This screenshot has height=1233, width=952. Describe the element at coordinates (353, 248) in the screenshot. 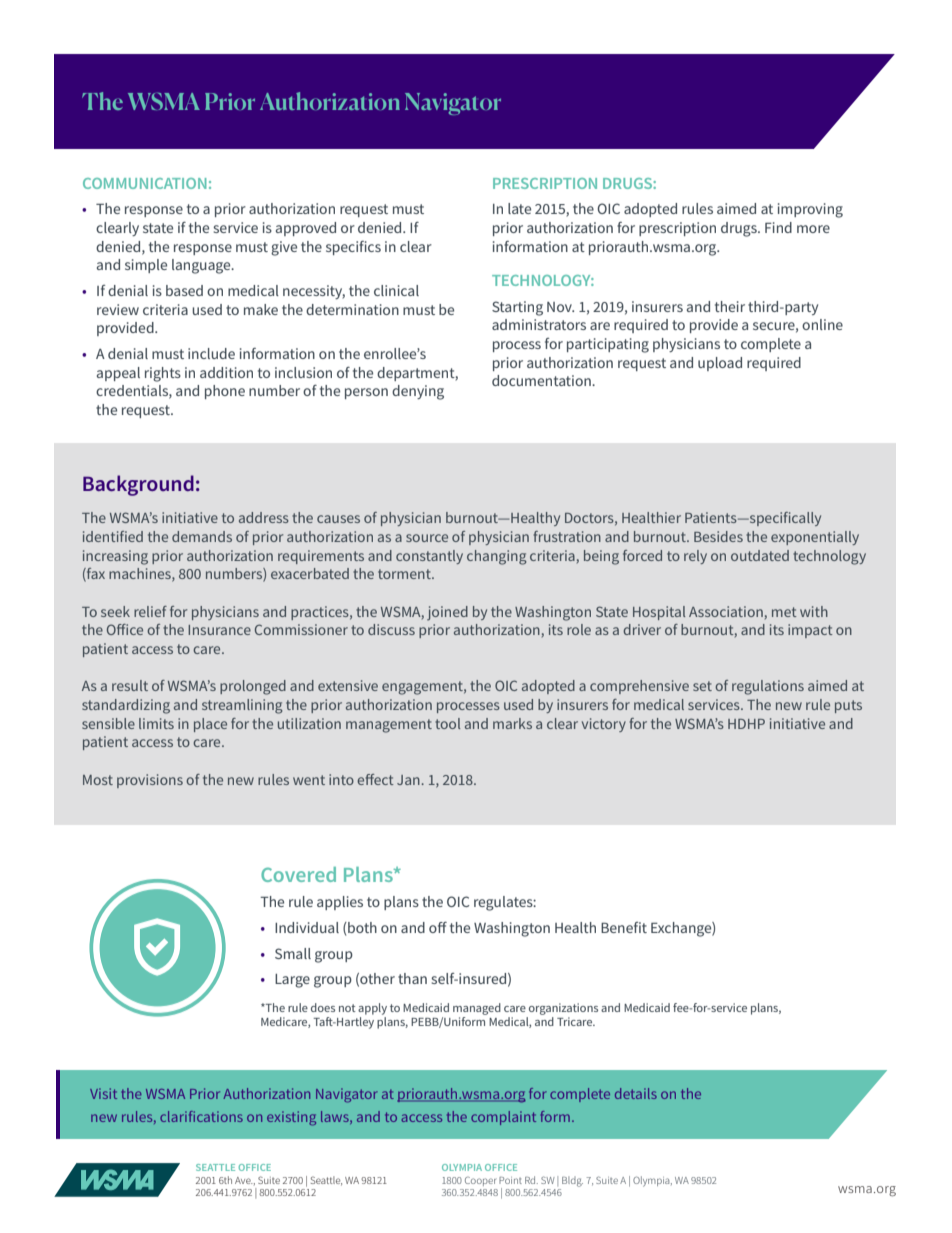

I see `specifics` at that location.
